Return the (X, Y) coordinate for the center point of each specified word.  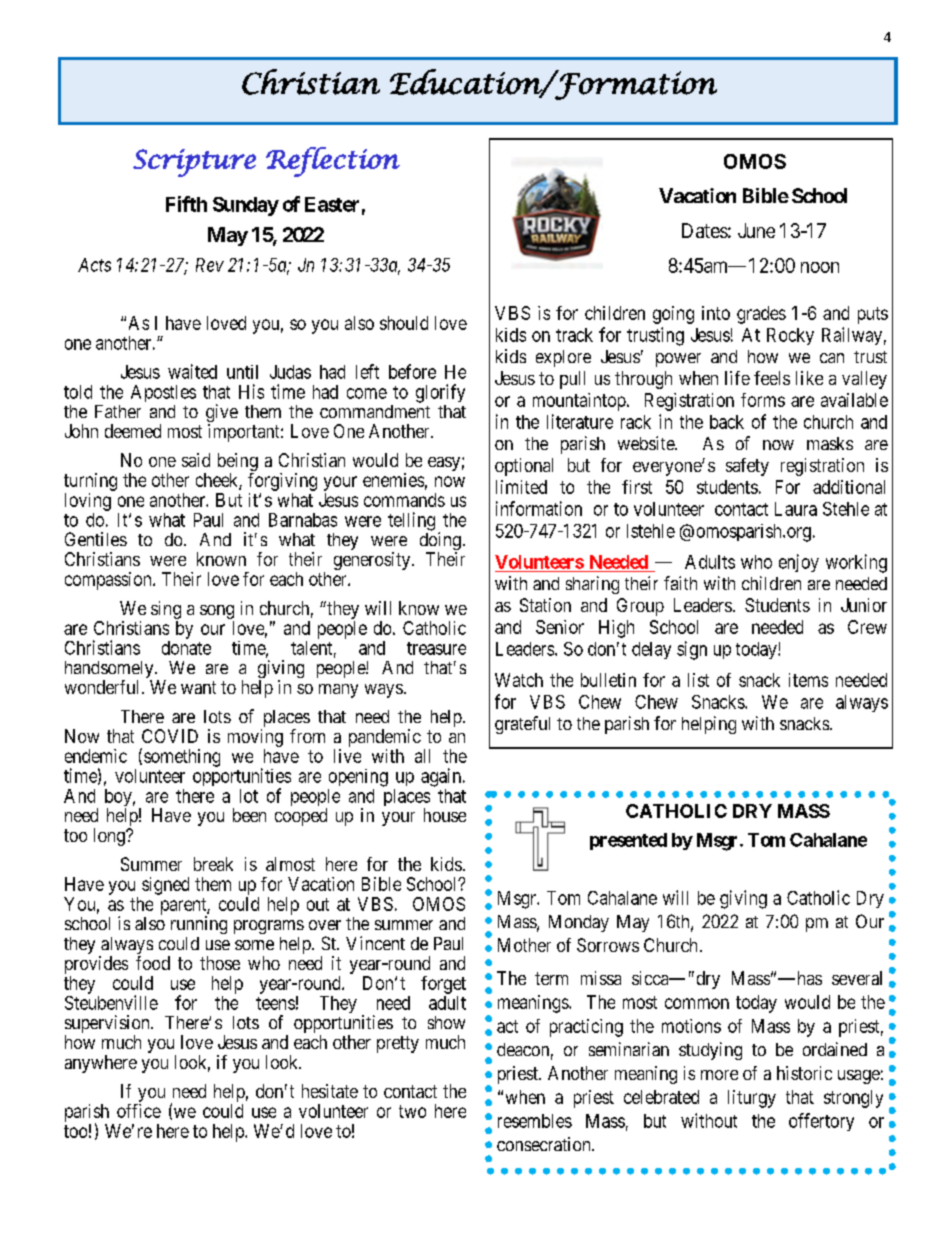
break (213, 864)
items (808, 680)
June (756, 230)
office (139, 1111)
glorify (440, 393)
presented (628, 841)
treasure (436, 648)
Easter (332, 204)
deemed (133, 431)
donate (186, 648)
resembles (535, 1121)
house (445, 815)
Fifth (186, 204)
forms (763, 400)
